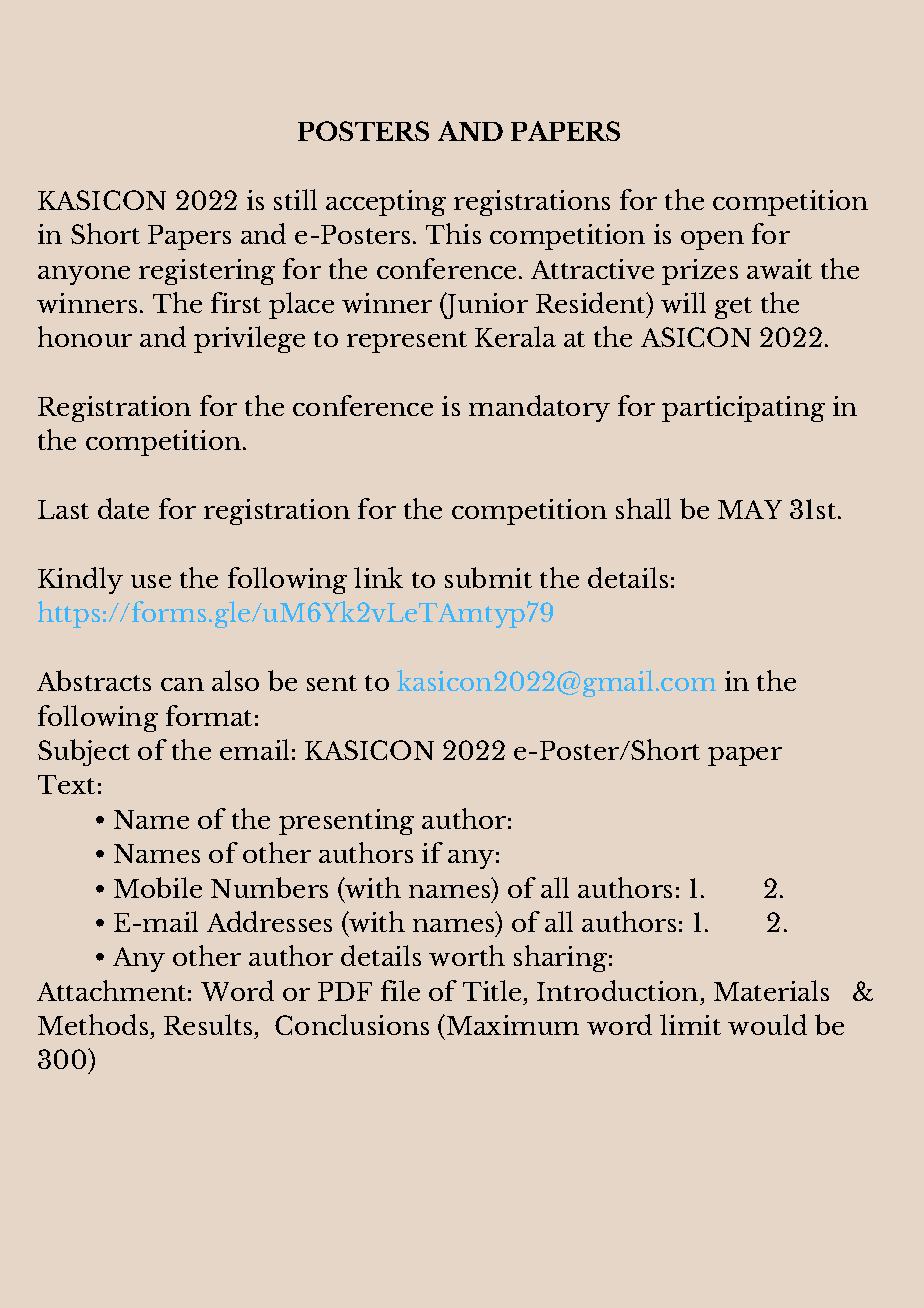 The height and width of the document is (1308, 924). I want to click on Subject, so click(84, 752).
